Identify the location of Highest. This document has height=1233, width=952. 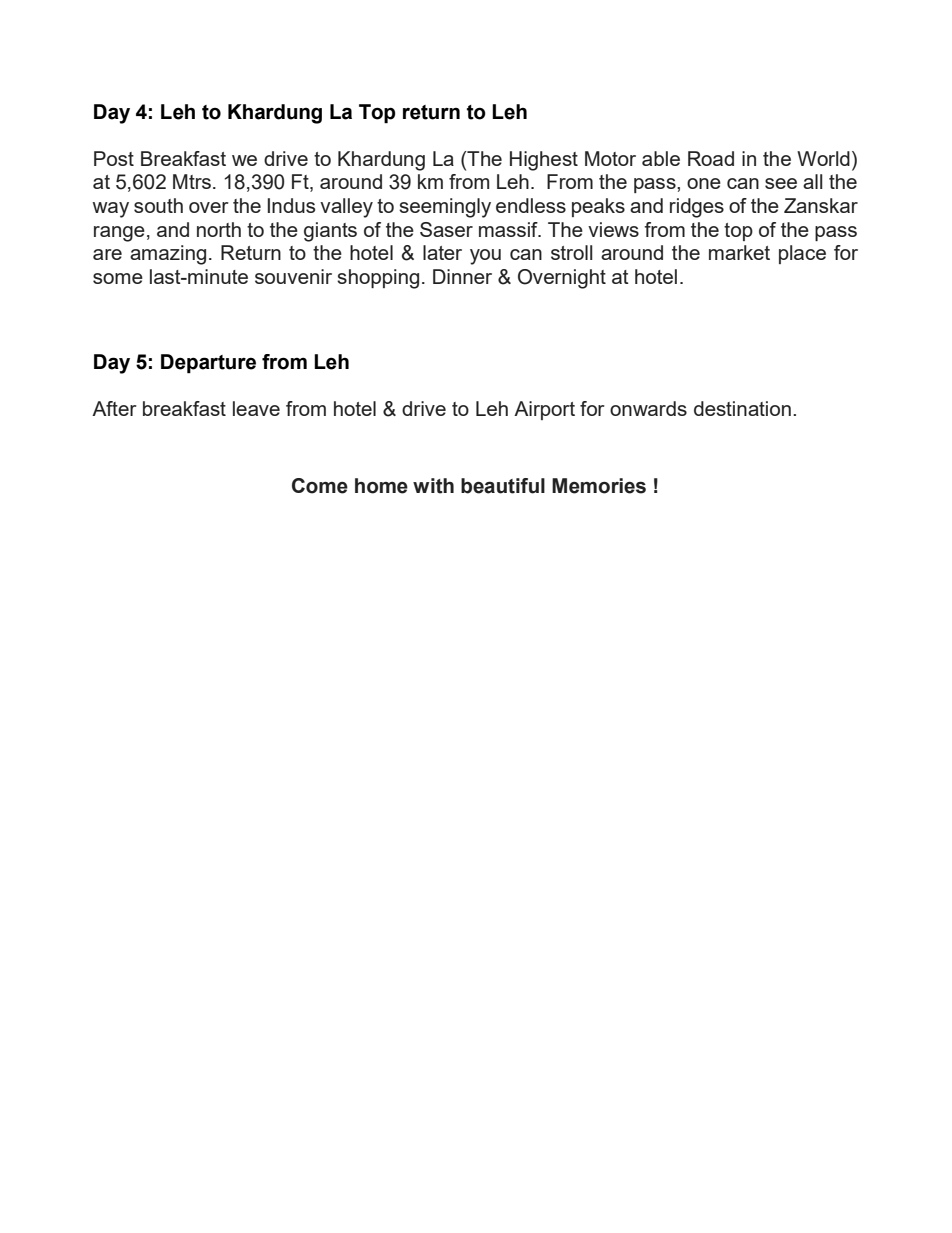
(544, 161).
